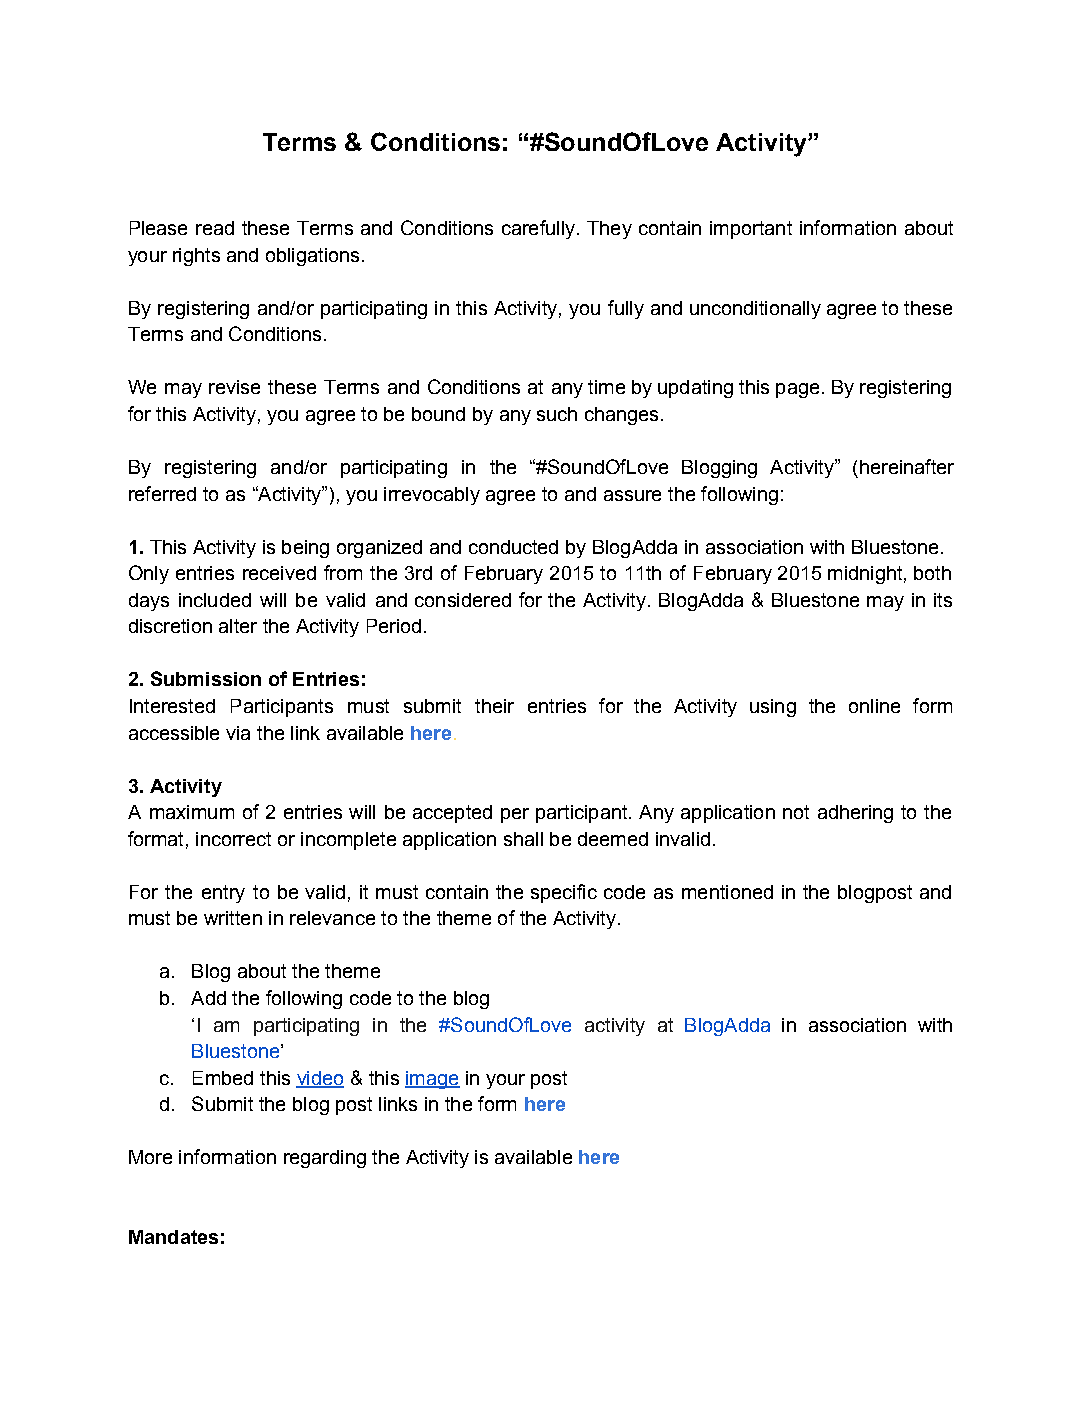  What do you see at coordinates (874, 706) in the screenshot?
I see `online` at bounding box center [874, 706].
